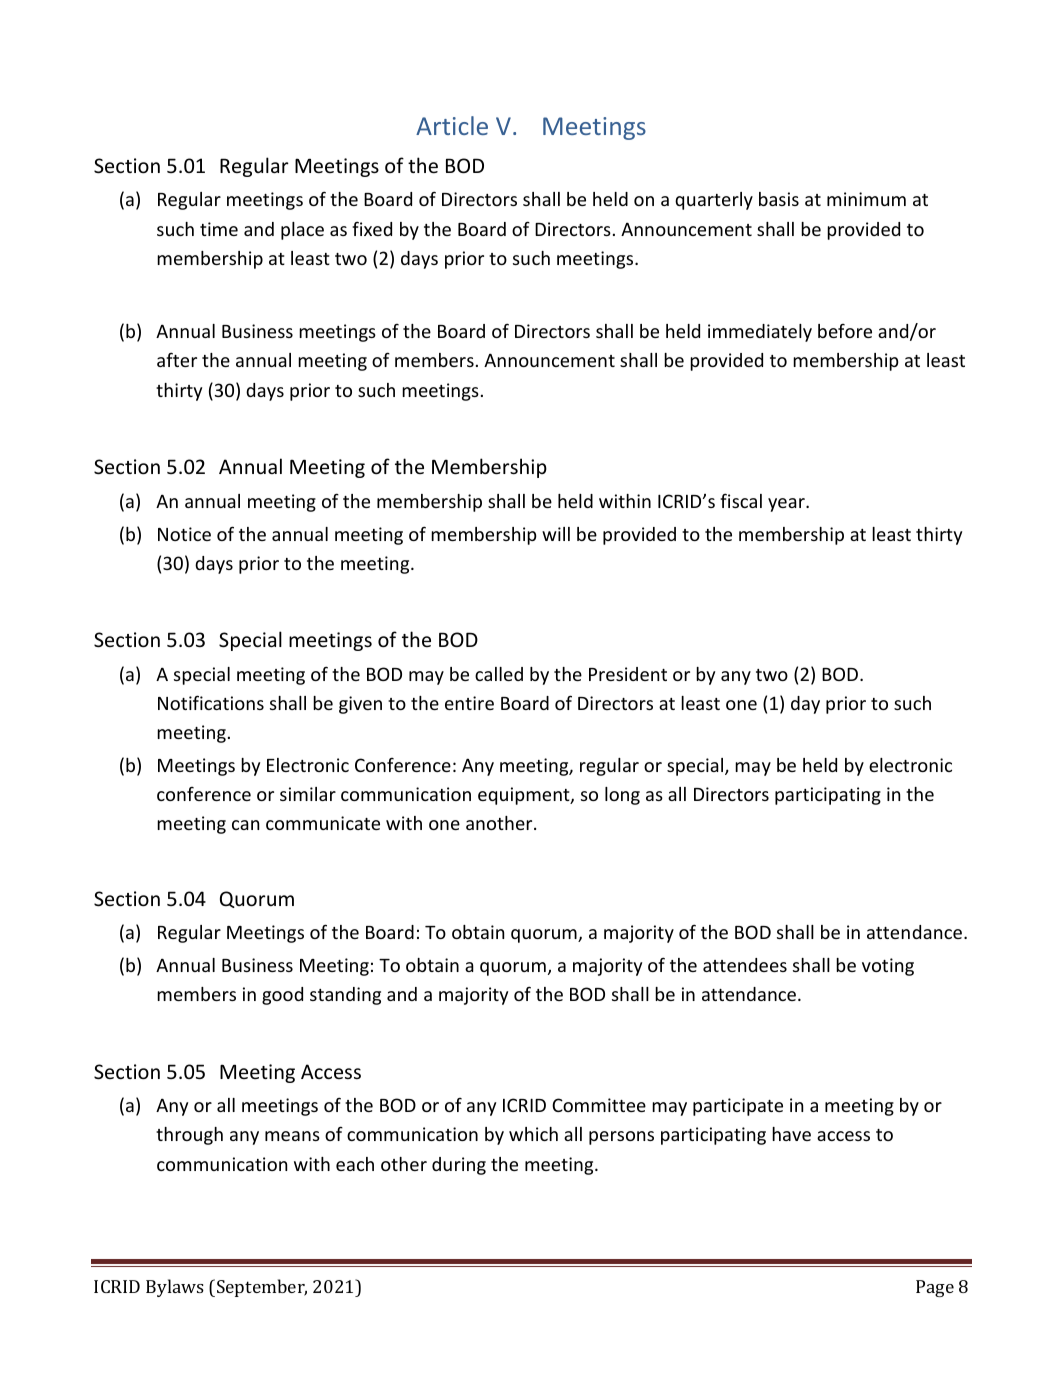  What do you see at coordinates (262, 1288) in the image?
I see `September` at bounding box center [262, 1288].
